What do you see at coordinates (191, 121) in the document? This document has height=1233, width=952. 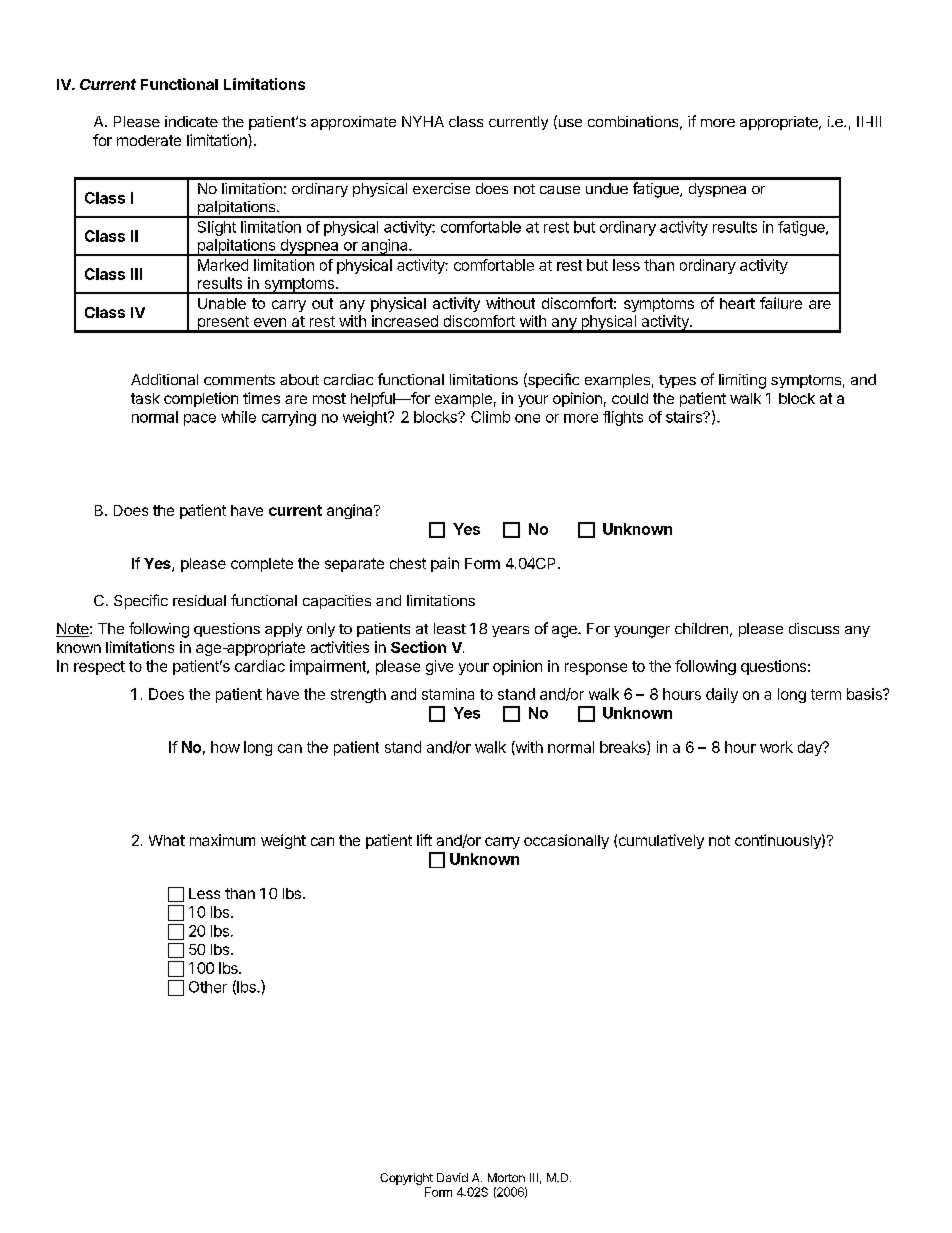 I see `indicate` at bounding box center [191, 121].
